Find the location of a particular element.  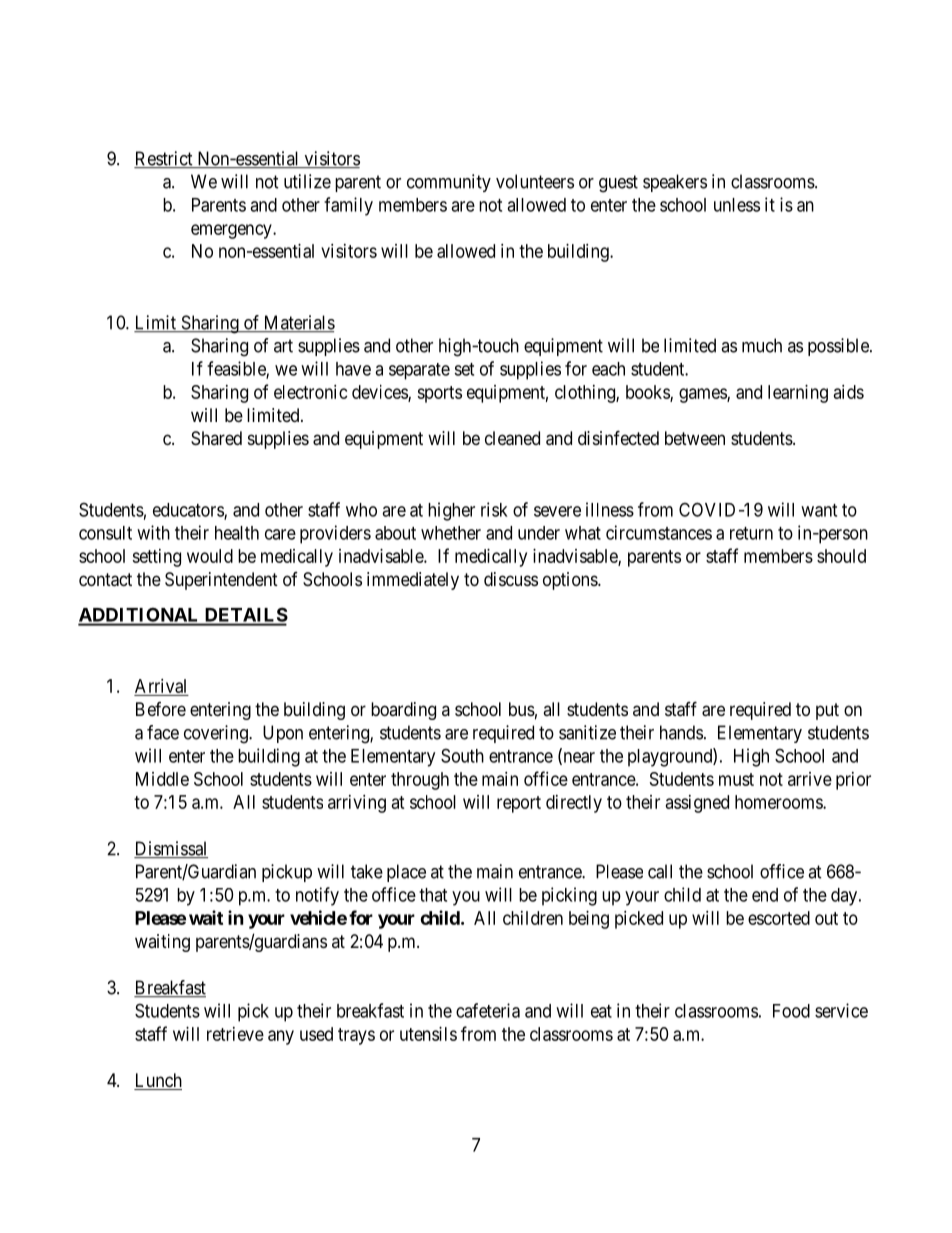

unless is located at coordinates (737, 205).
